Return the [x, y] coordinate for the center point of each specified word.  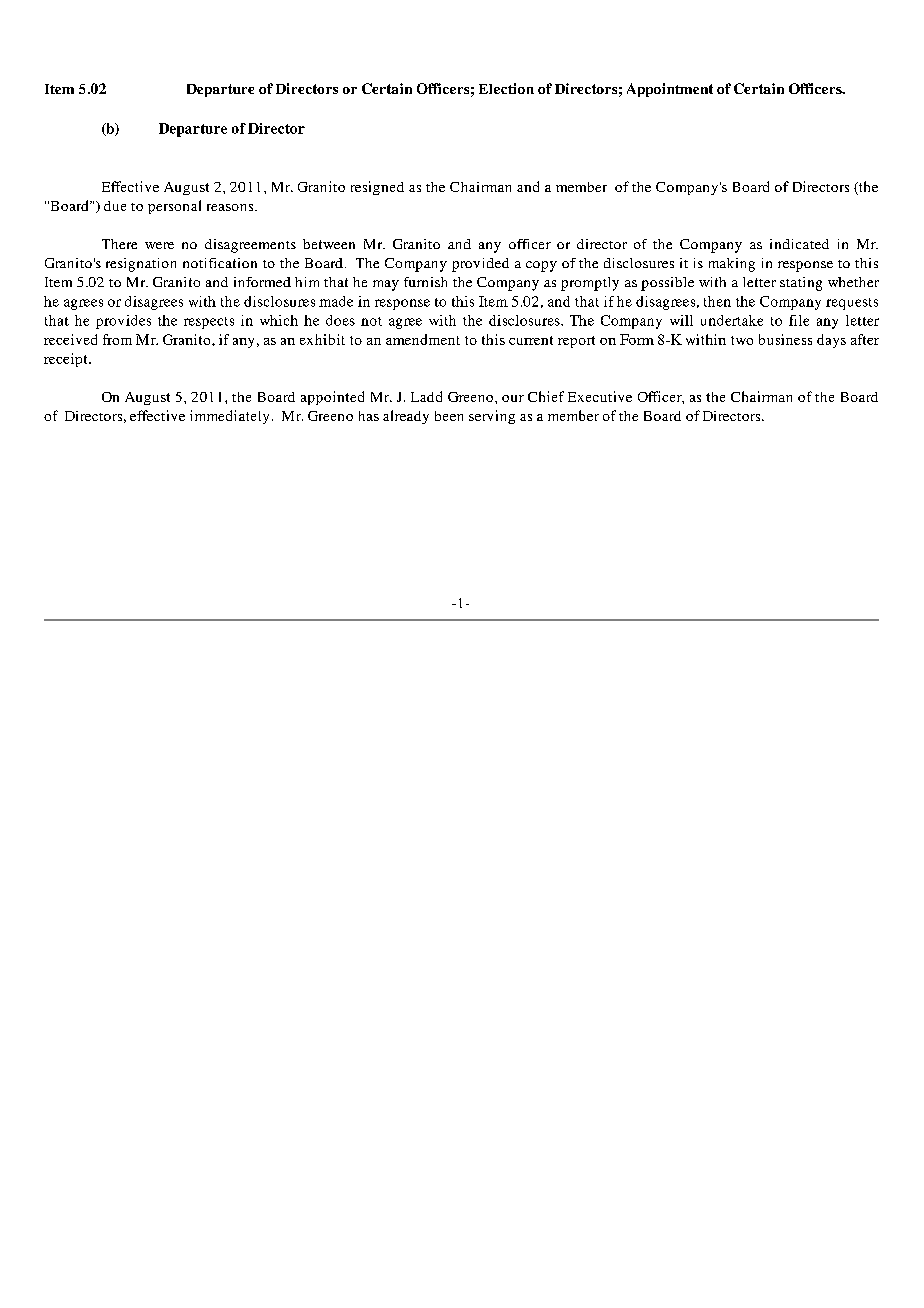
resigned [377, 188]
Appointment [670, 90]
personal [174, 207]
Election [506, 88]
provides [123, 322]
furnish [425, 282]
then [717, 301]
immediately [229, 417]
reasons [231, 207]
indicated [799, 244]
